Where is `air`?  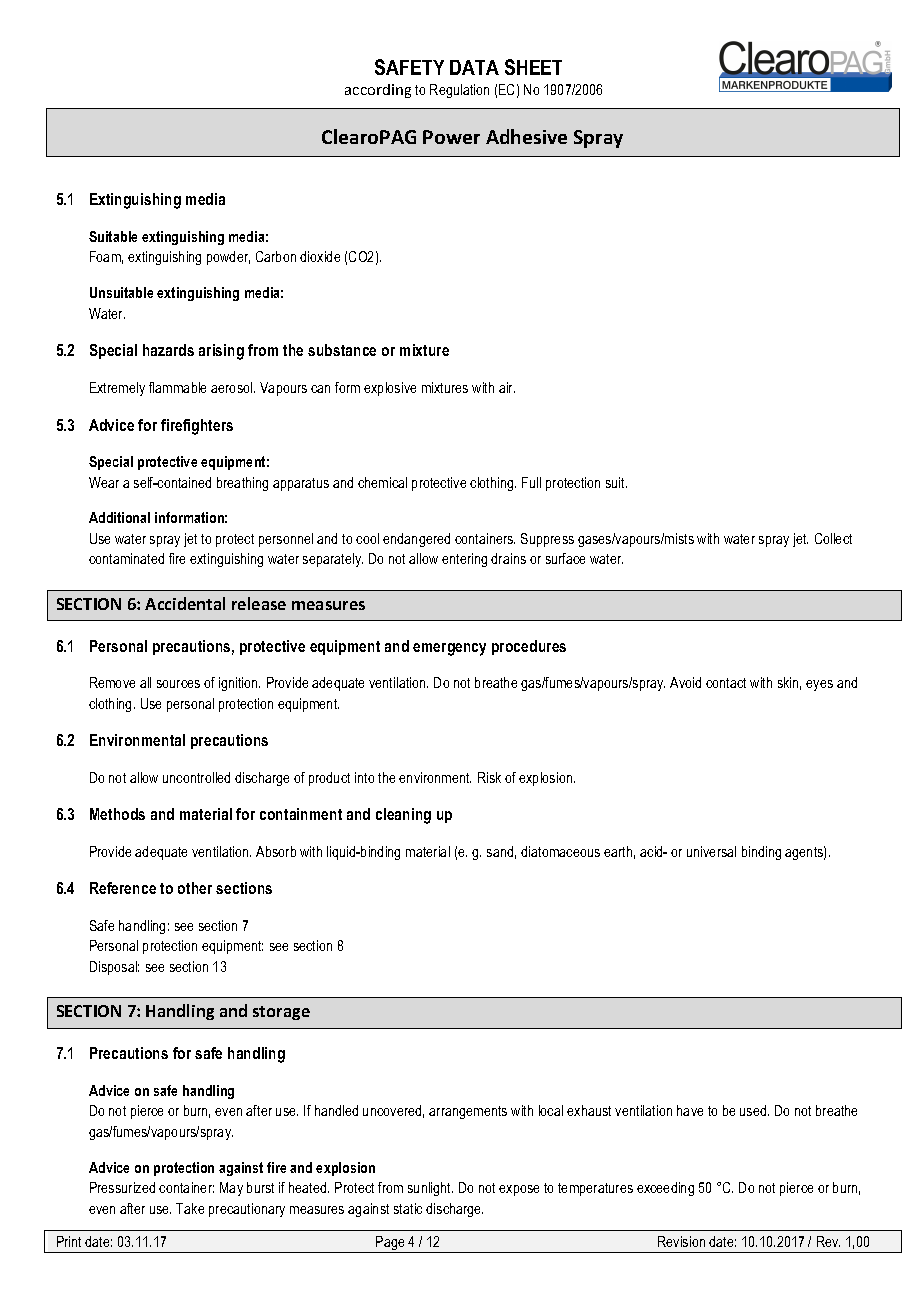 air is located at coordinates (507, 387).
